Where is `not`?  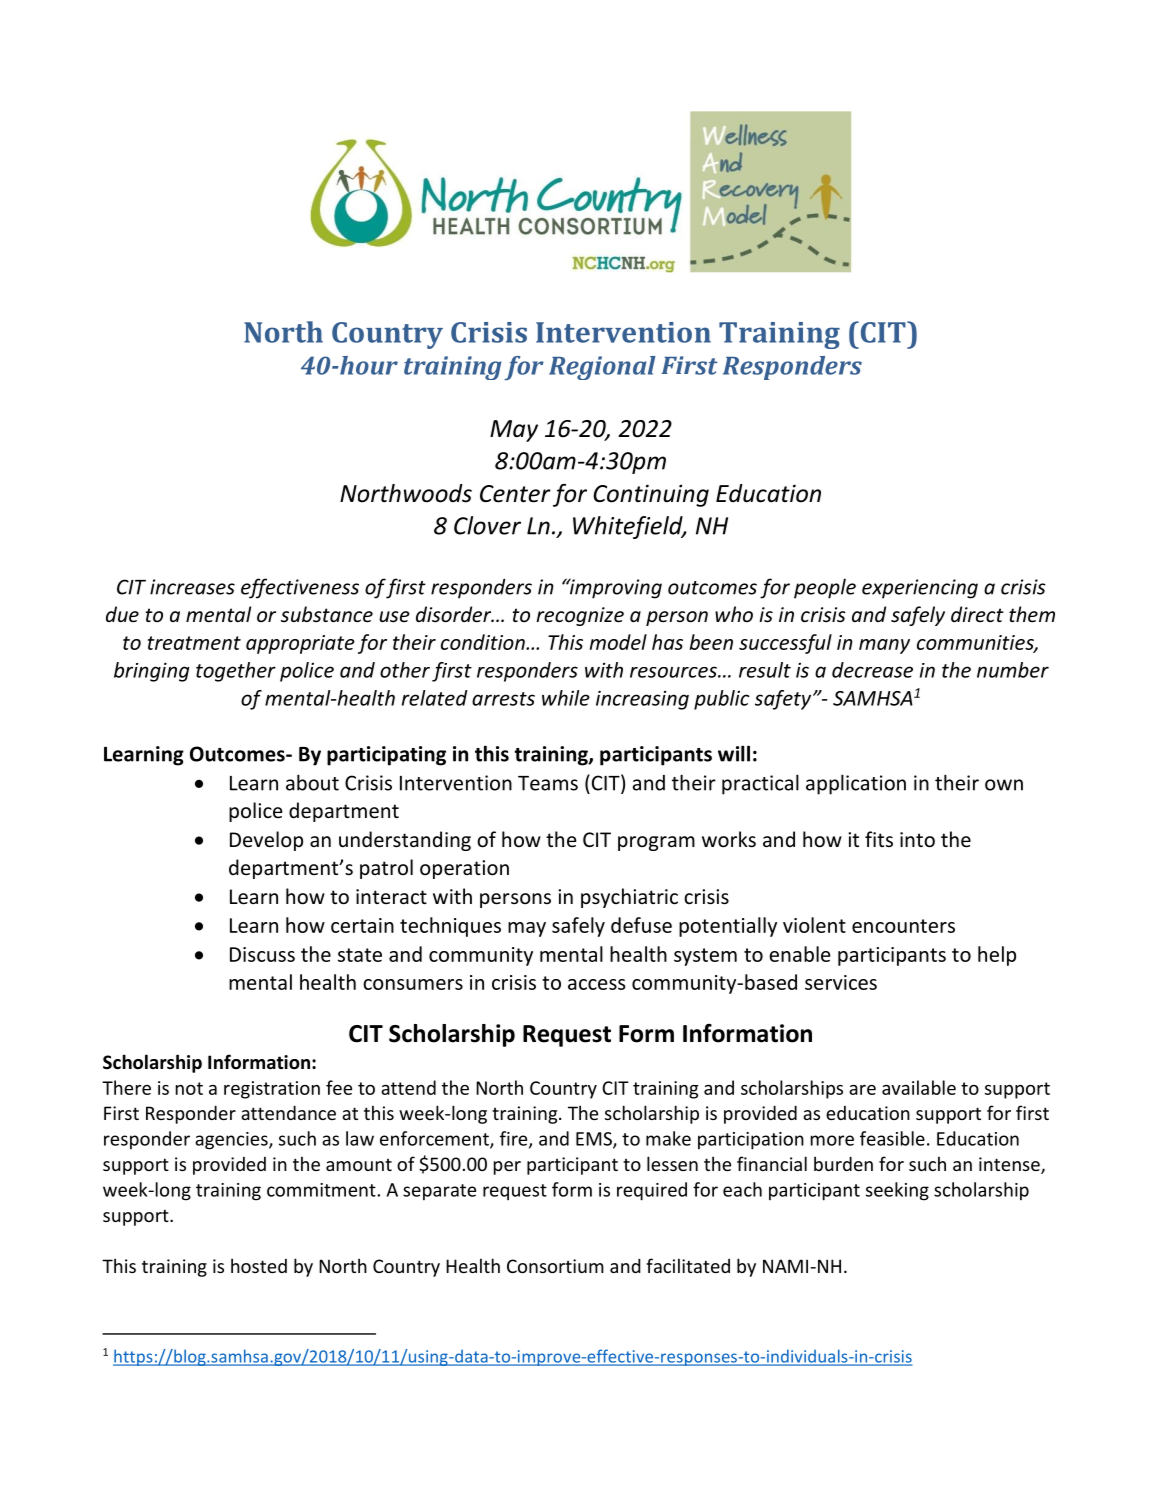
not is located at coordinates (189, 1088).
